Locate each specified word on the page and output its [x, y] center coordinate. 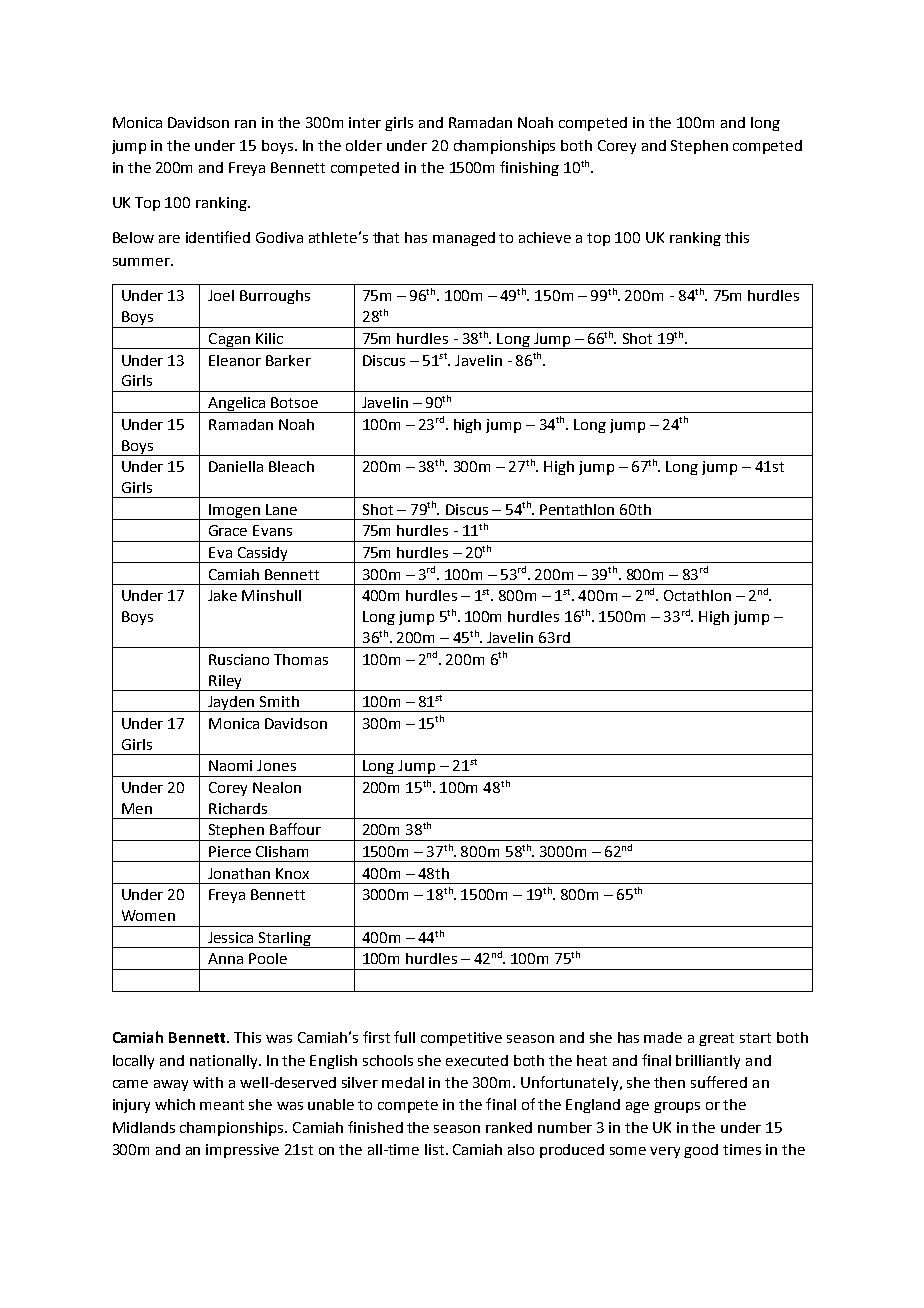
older [364, 145]
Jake [222, 595]
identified [218, 237]
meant [222, 1105]
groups [677, 1107]
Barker [288, 360]
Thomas [301, 659]
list [436, 1149]
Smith [279, 701]
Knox [292, 873]
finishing [529, 168]
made [663, 1037]
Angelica [237, 405]
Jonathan [239, 873]
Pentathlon [577, 509]
